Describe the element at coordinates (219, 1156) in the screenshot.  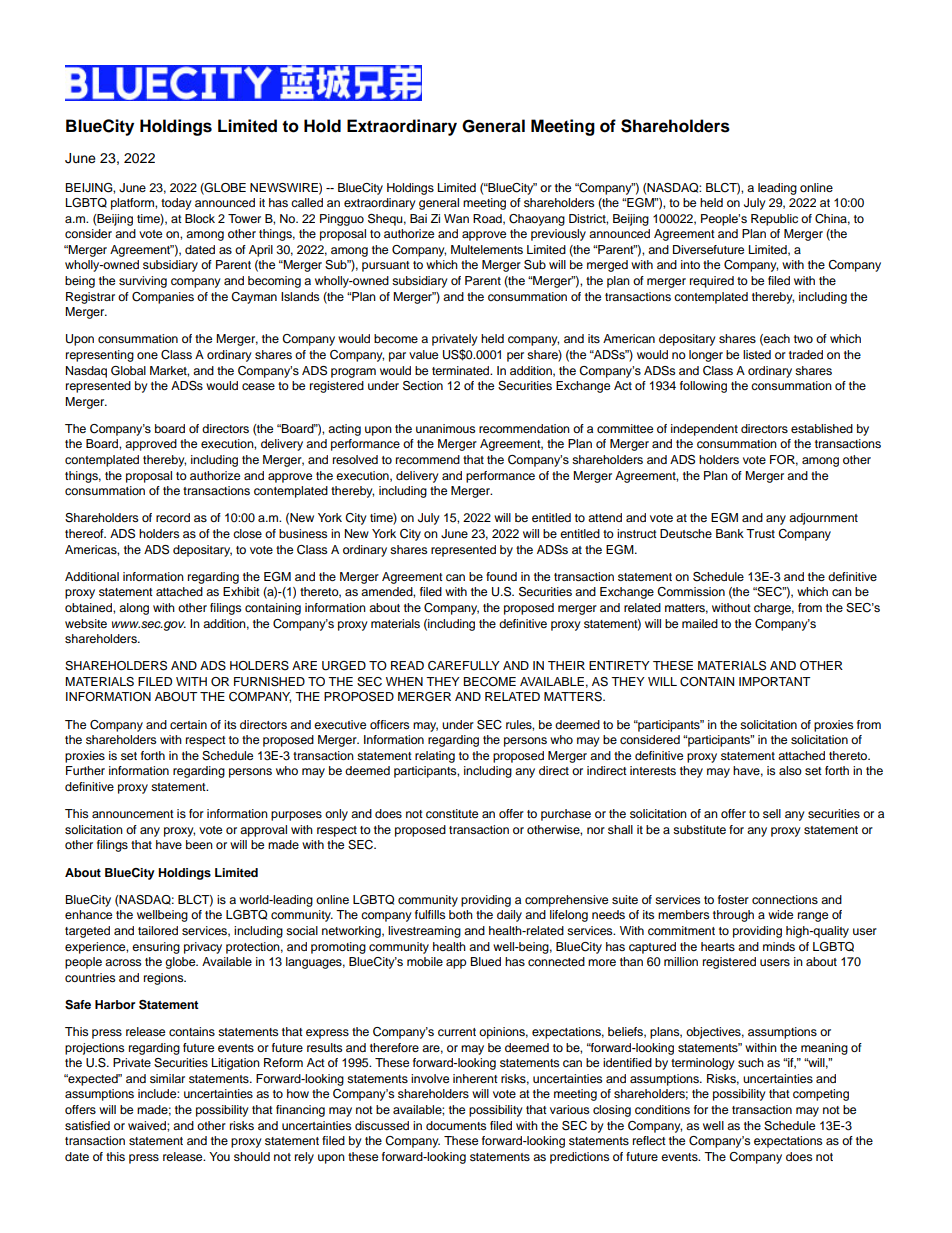
I see `You` at that location.
